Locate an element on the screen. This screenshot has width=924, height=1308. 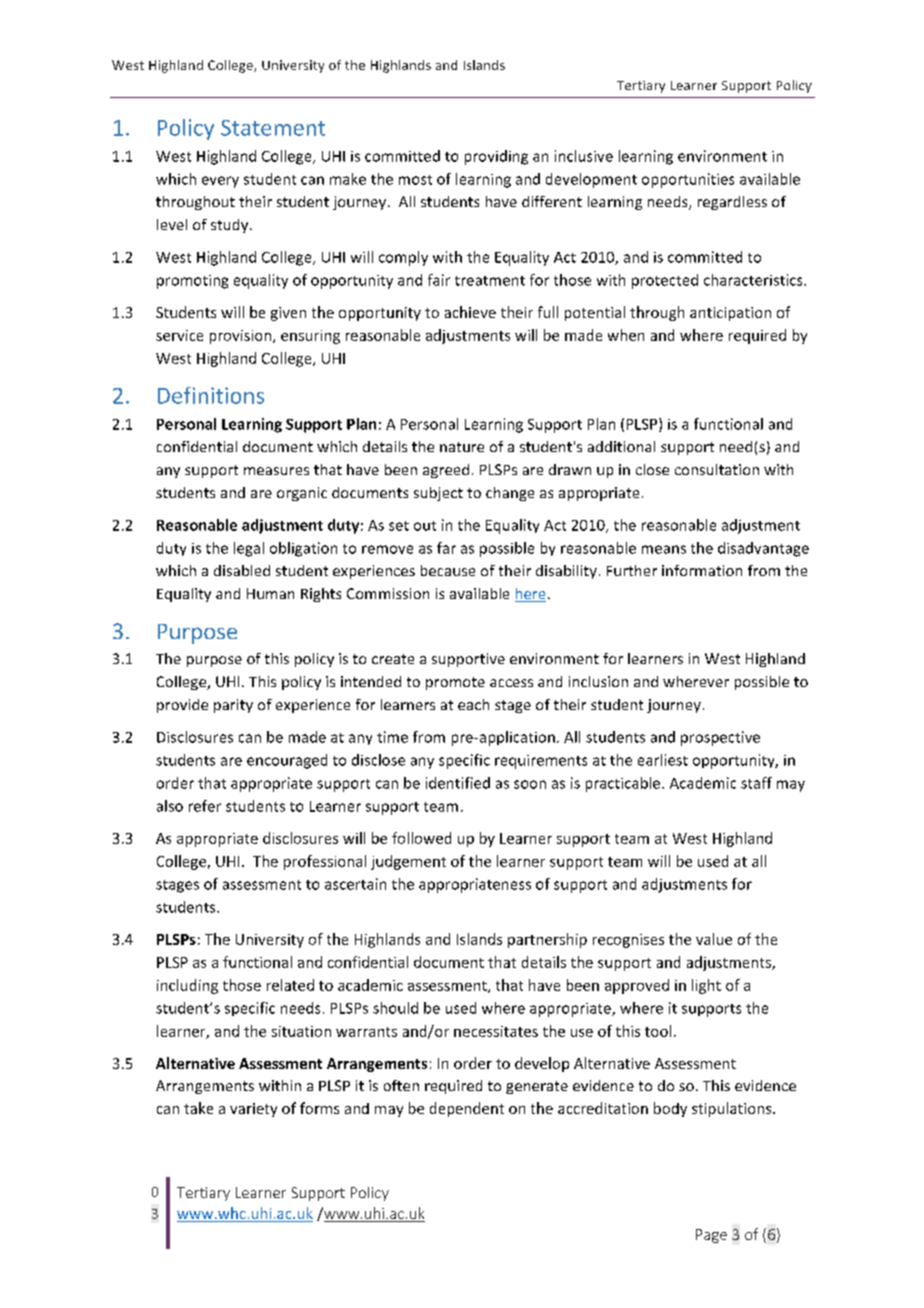
dependent is located at coordinates (467, 1109).
